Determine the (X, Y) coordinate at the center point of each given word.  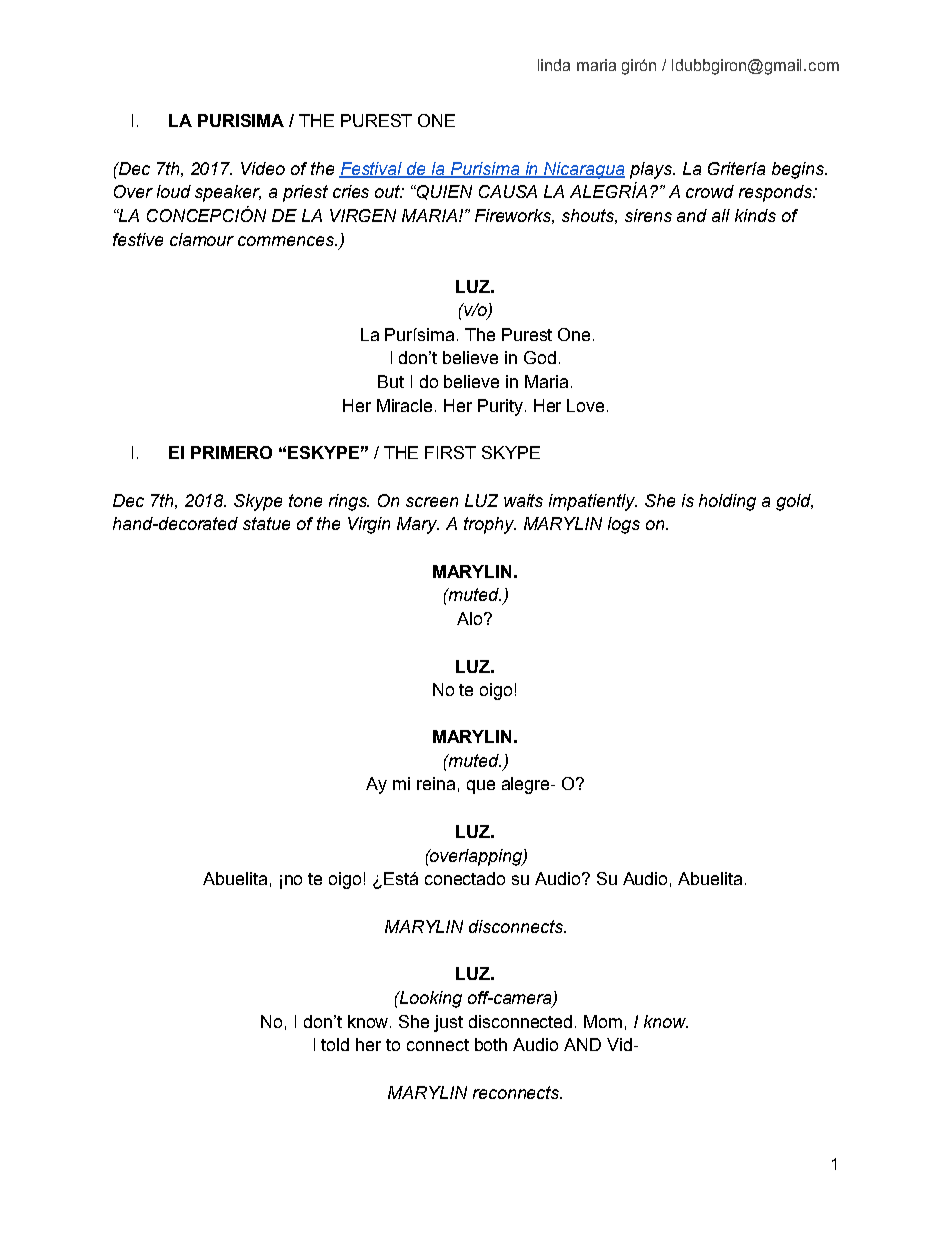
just (448, 1023)
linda (554, 65)
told (335, 1044)
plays (652, 170)
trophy (490, 525)
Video (263, 168)
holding (727, 502)
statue (266, 523)
